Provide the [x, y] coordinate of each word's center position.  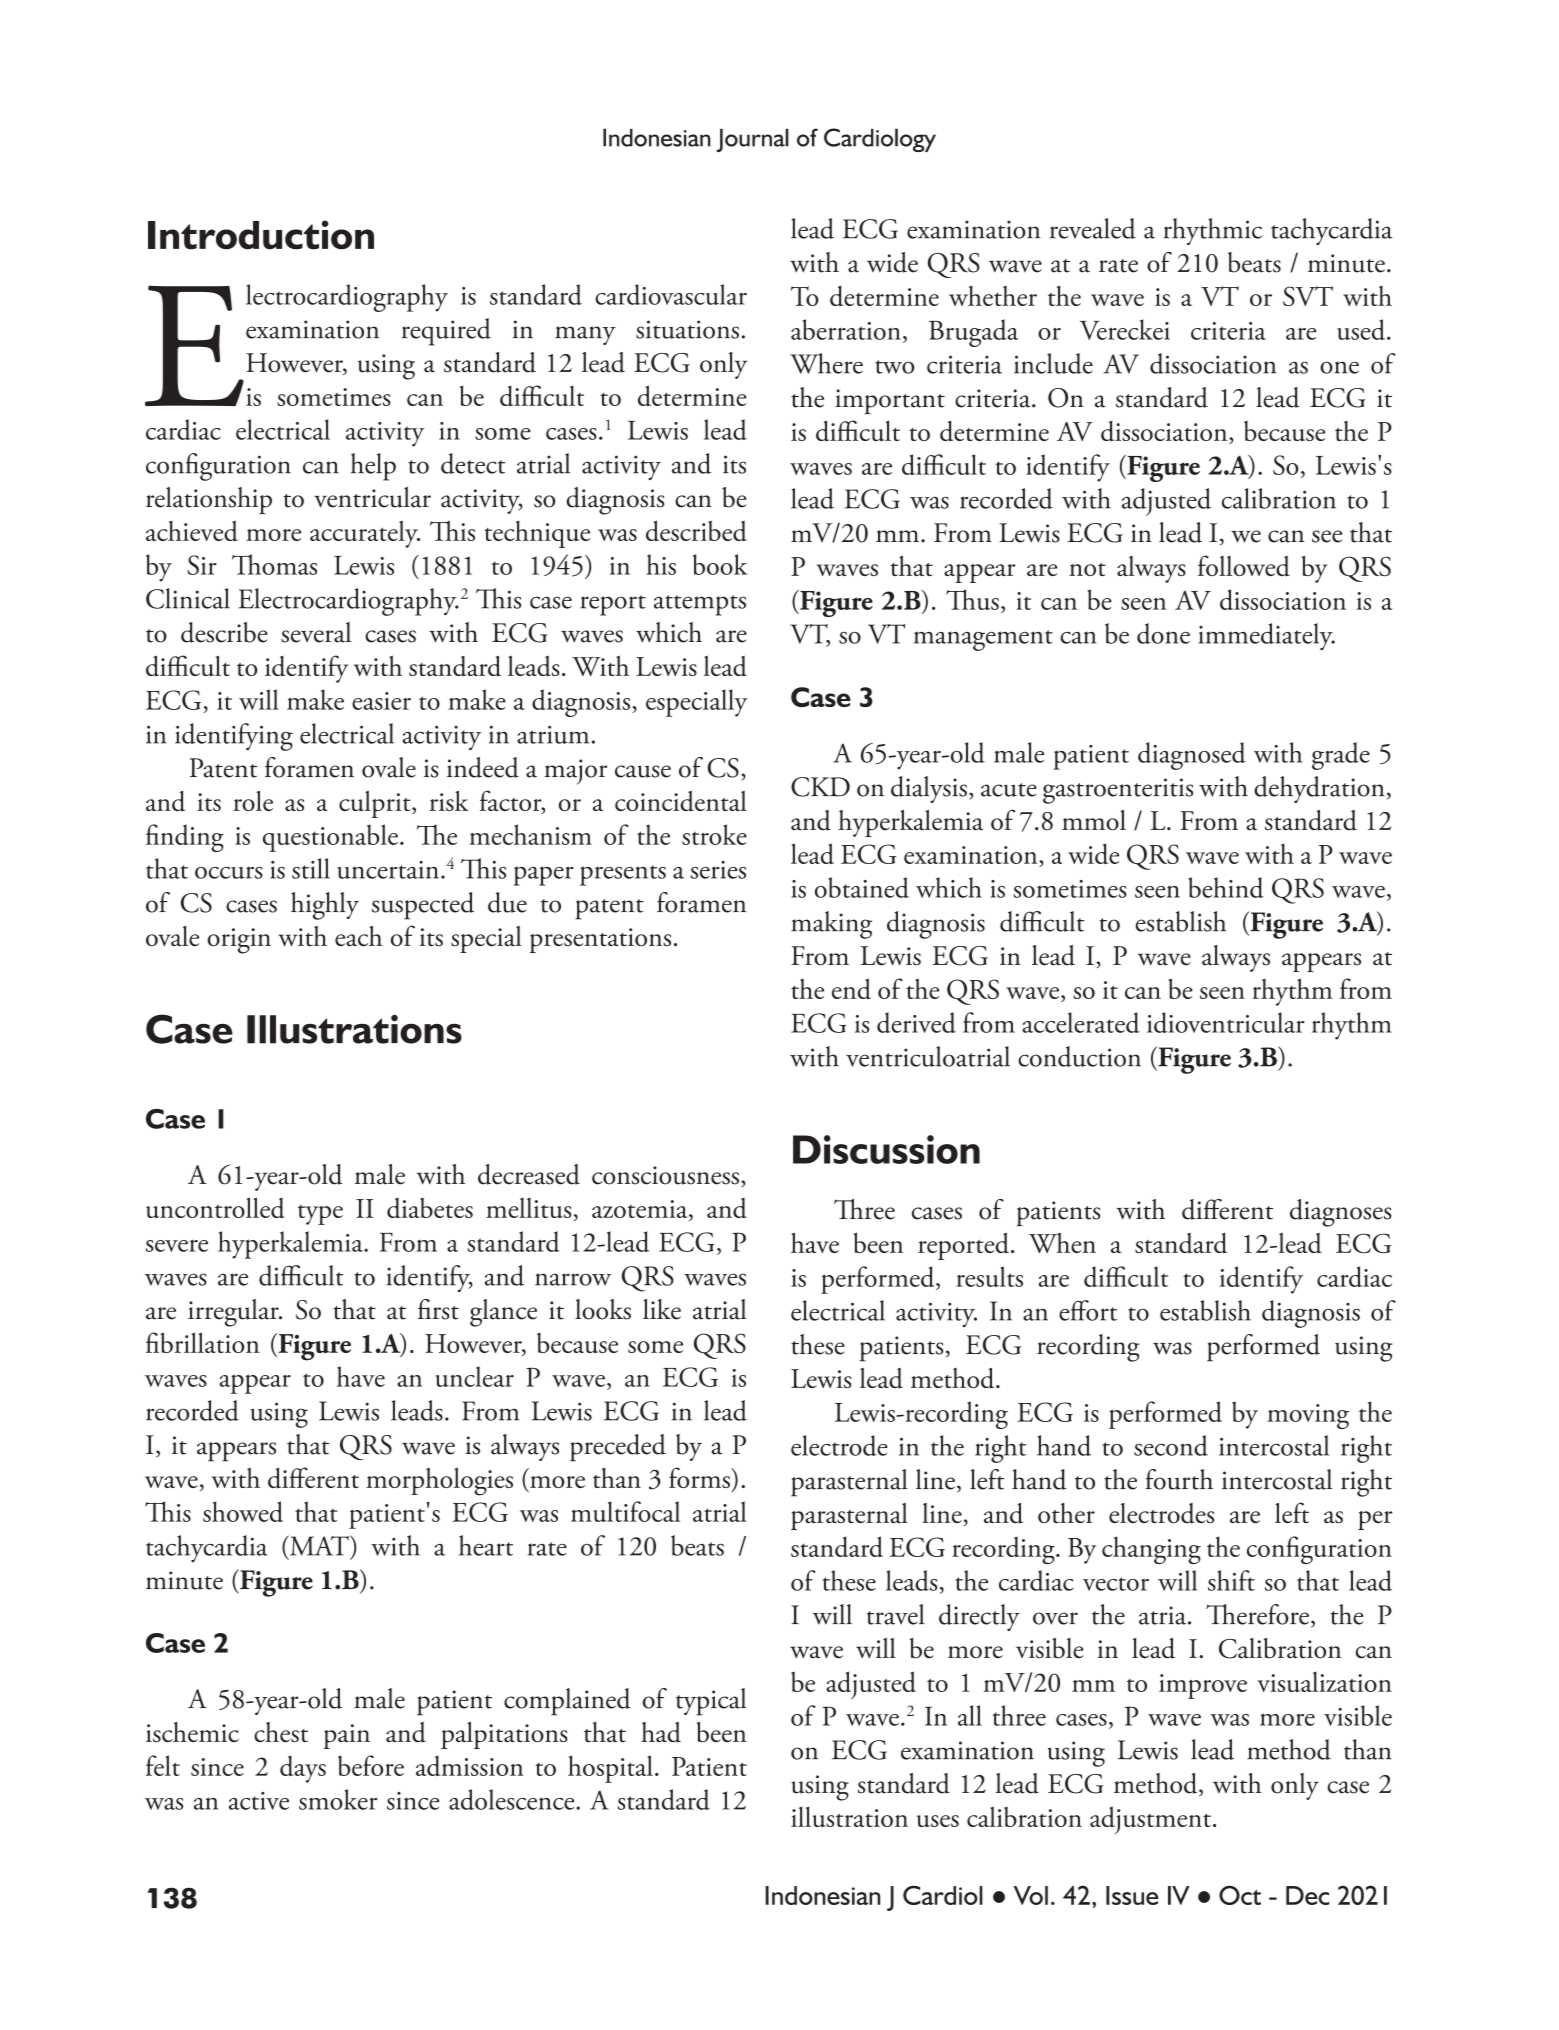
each [359, 936]
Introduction [261, 235]
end [851, 988]
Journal [752, 140]
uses [938, 1821]
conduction [1079, 1056]
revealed [1093, 228]
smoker [338, 1799]
